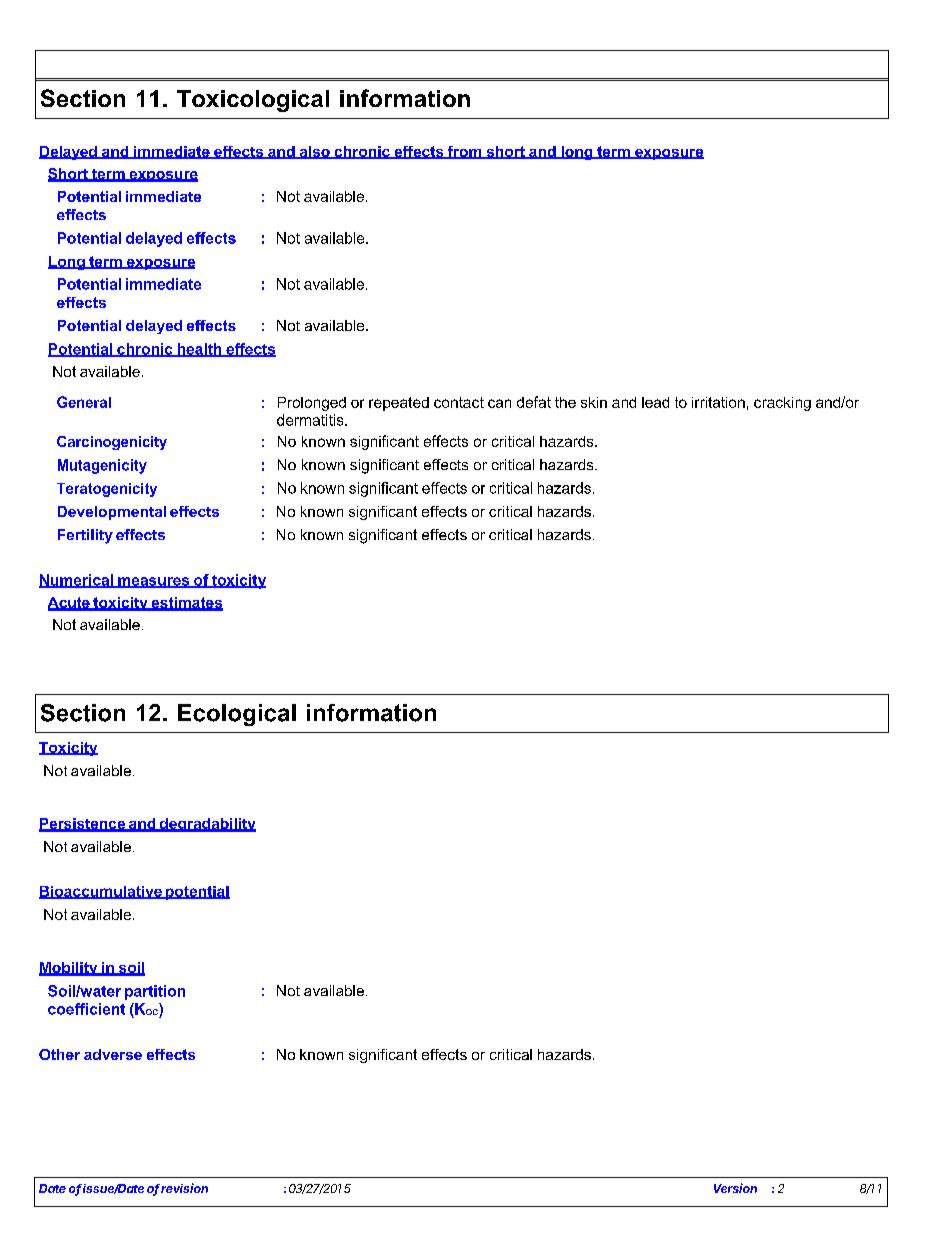 The width and height of the screenshot is (952, 1233). I want to click on from, so click(465, 152).
